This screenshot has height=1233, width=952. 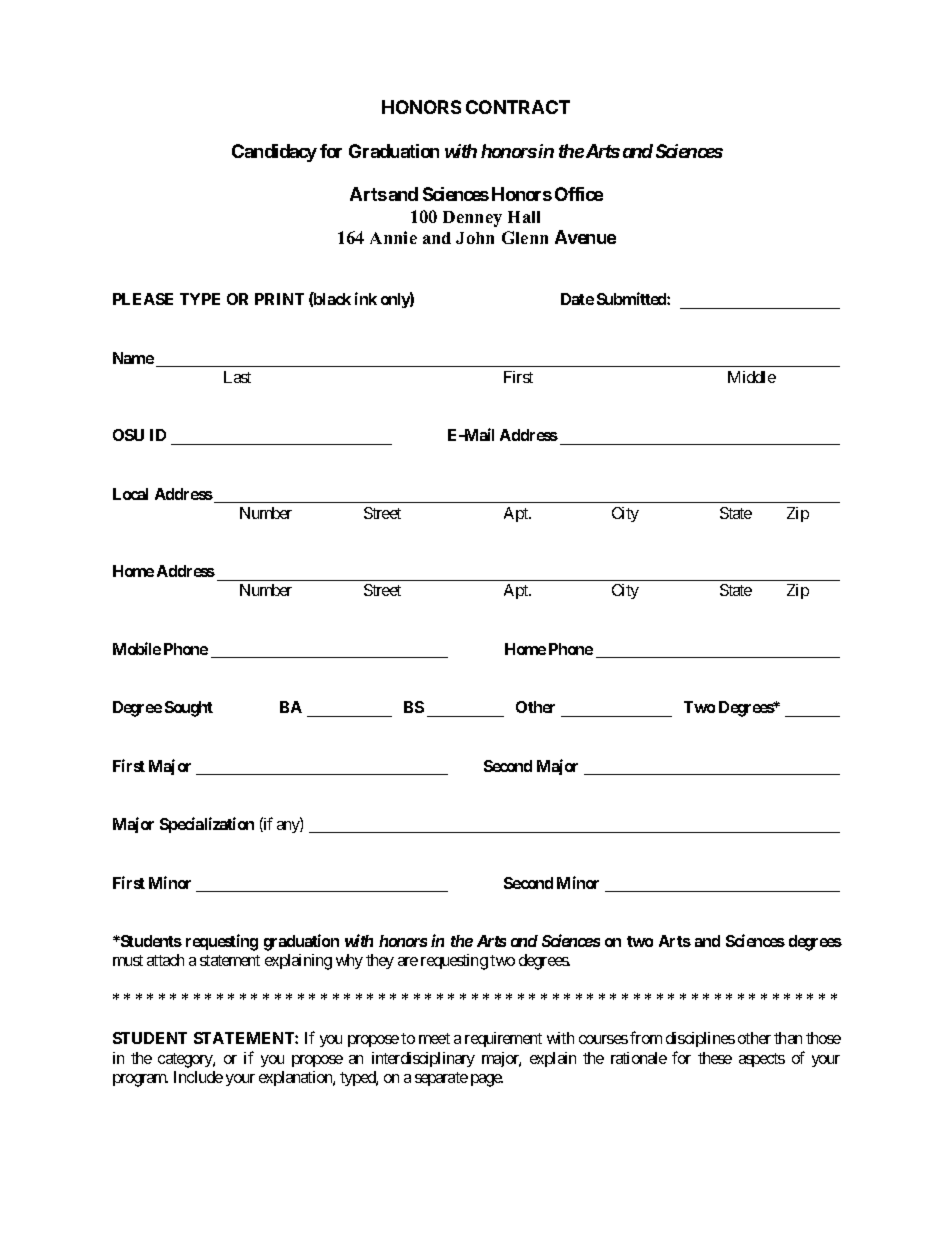 I want to click on aspects, so click(x=762, y=1060).
